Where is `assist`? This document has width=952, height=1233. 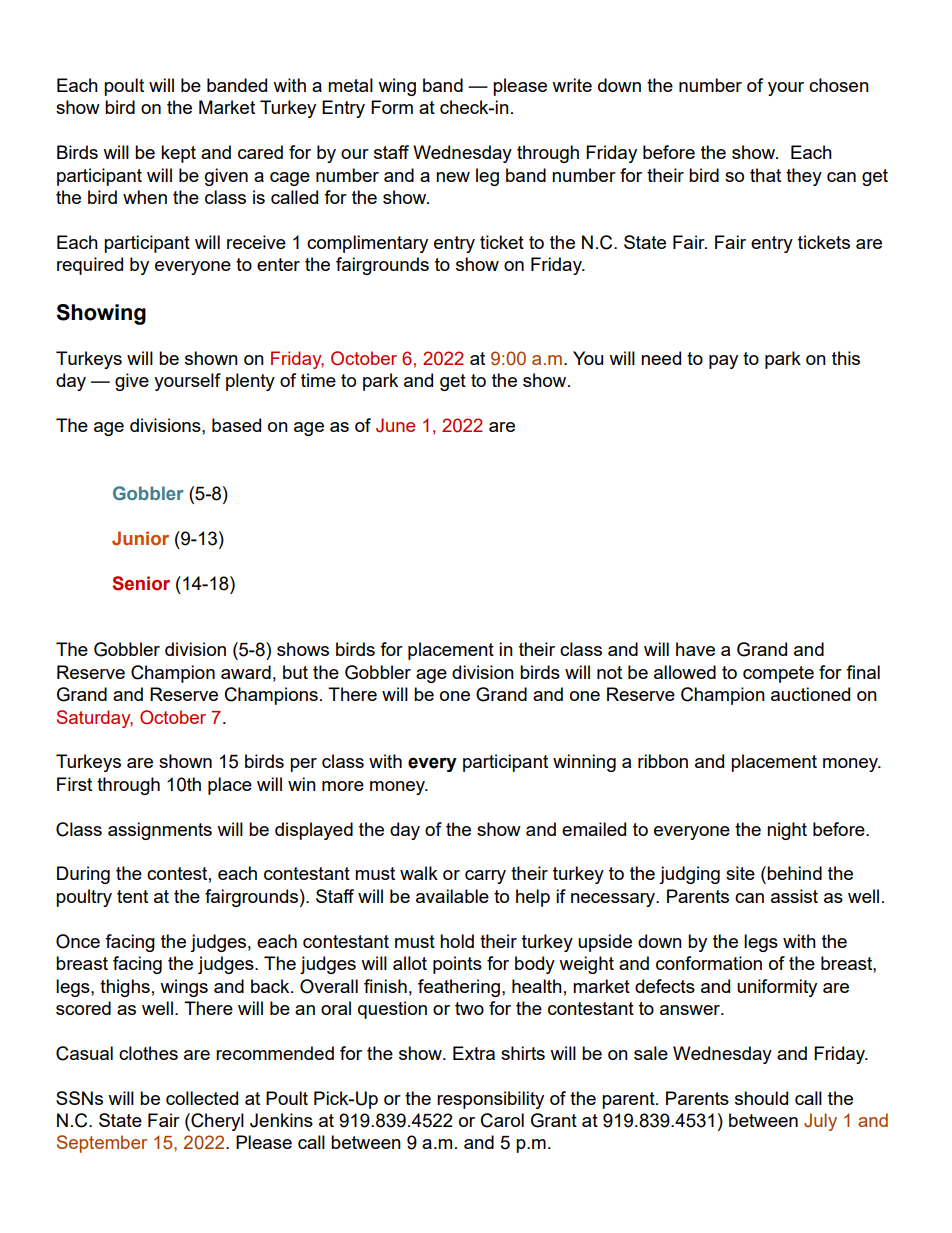 assist is located at coordinates (794, 896).
